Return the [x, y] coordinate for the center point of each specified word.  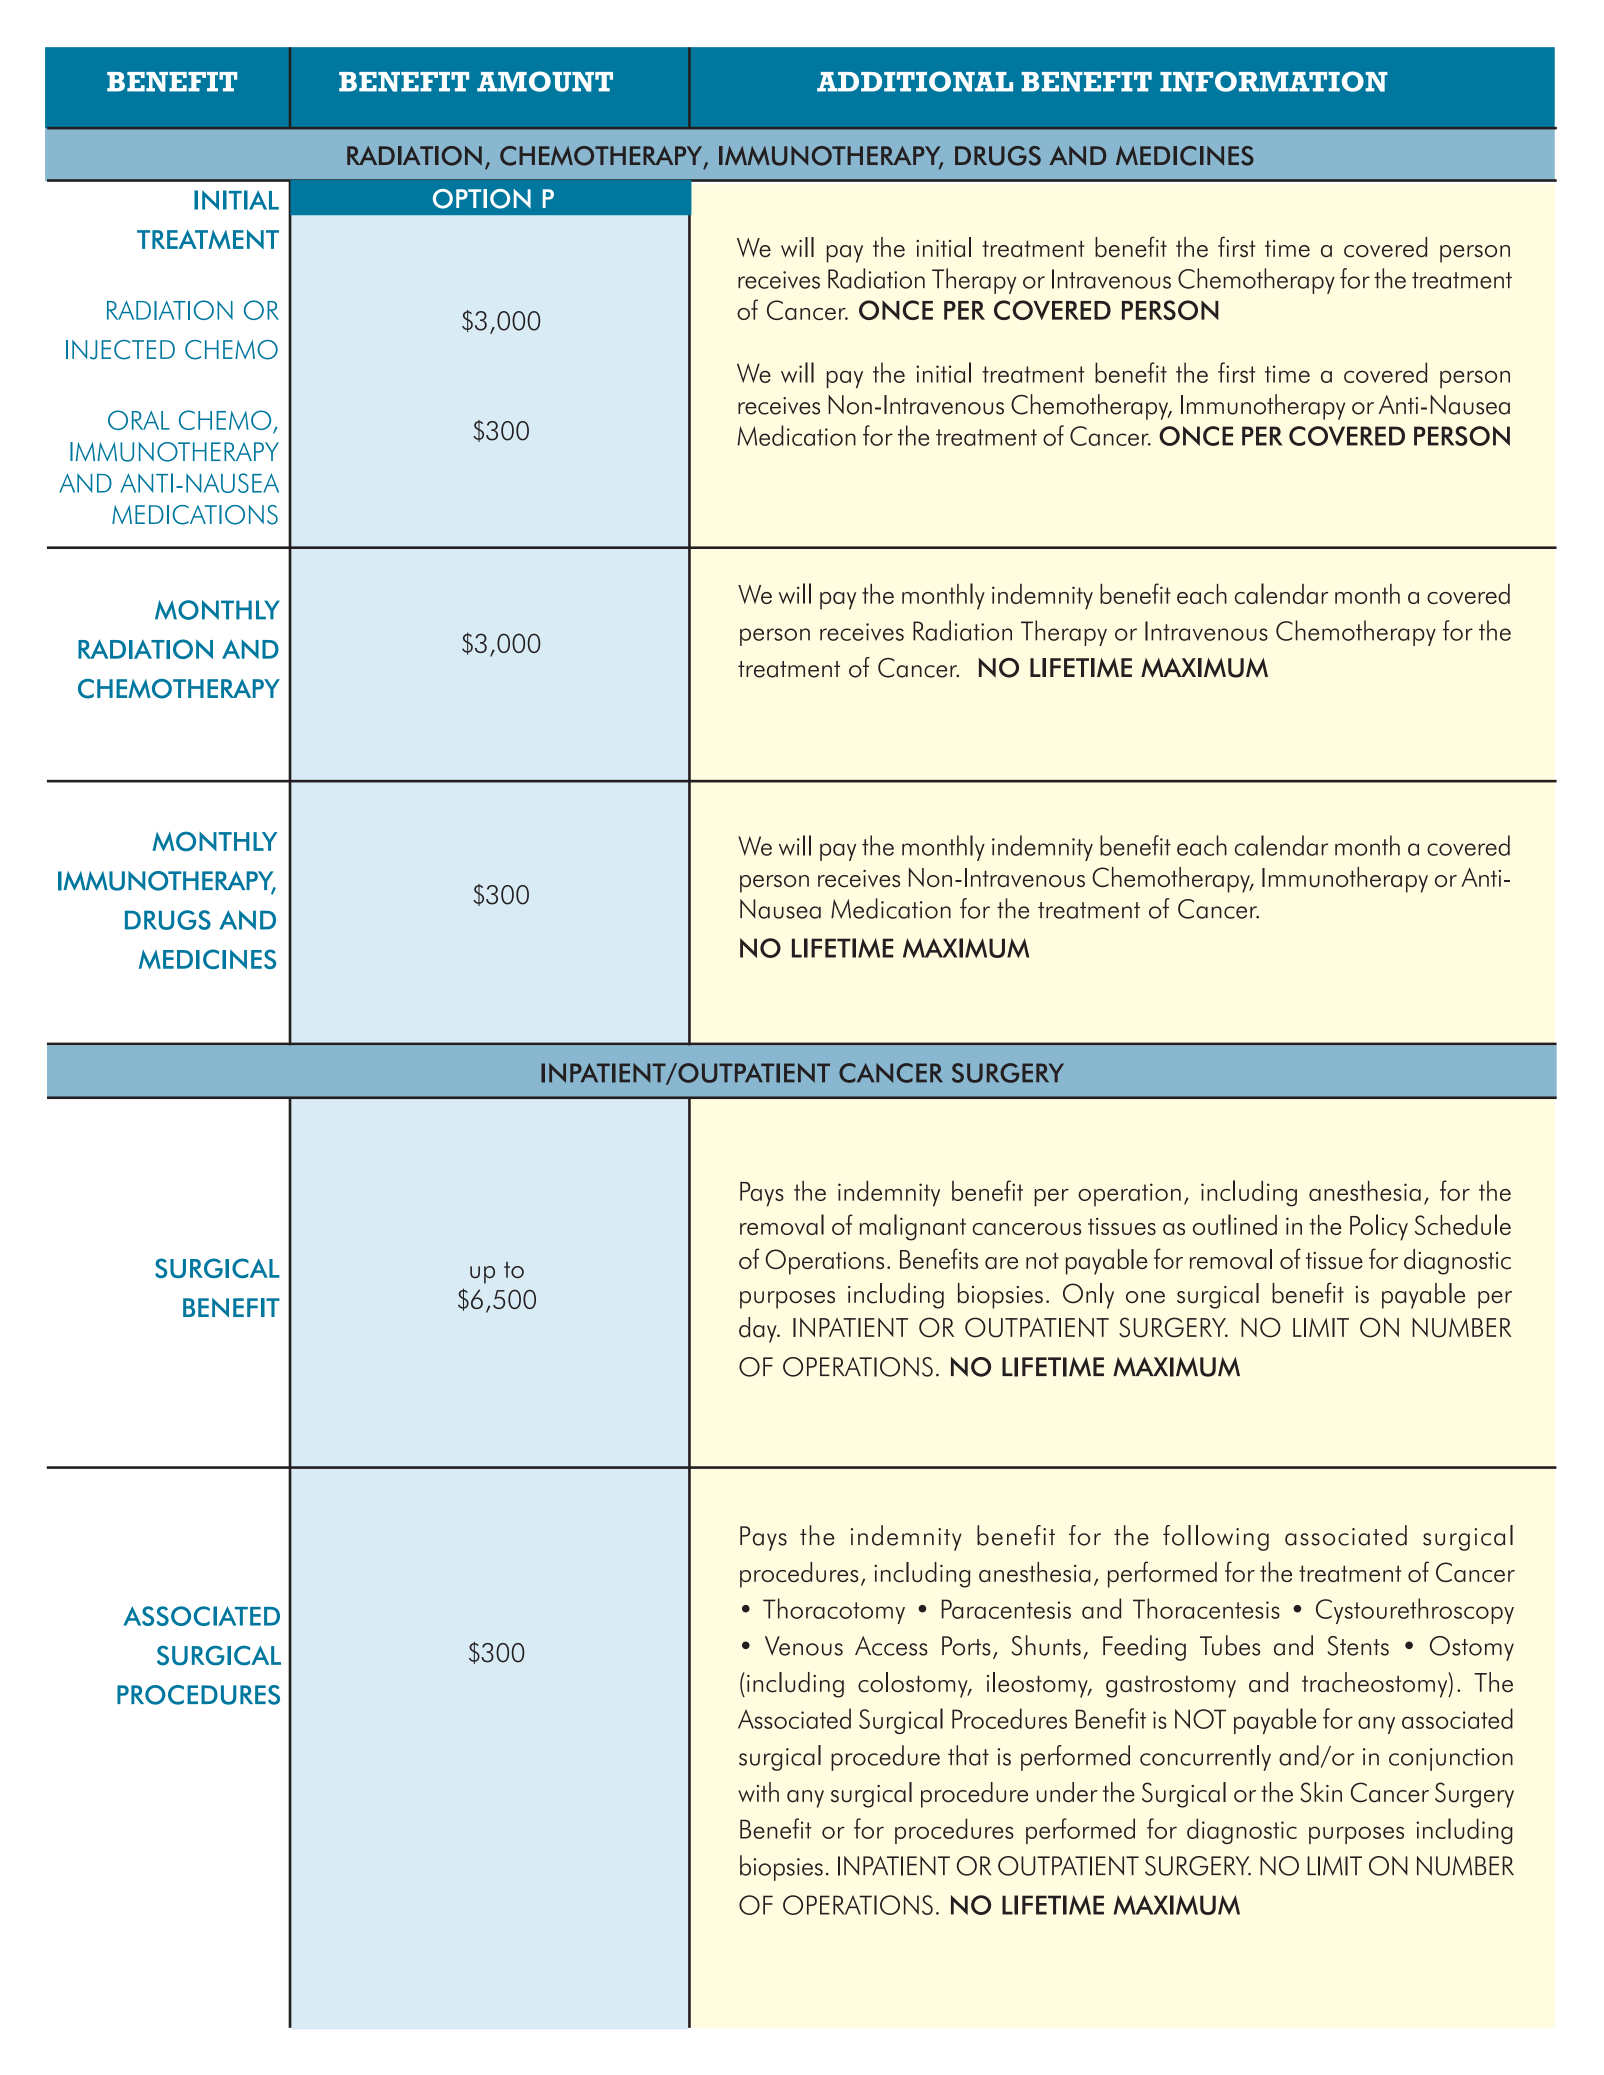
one [1145, 1297]
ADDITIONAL [915, 81]
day [759, 1330]
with [758, 1792]
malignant [913, 1227]
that [968, 1755]
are [1001, 1263]
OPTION [482, 199]
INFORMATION [1274, 81]
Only [1088, 1296]
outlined [1235, 1224]
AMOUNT [545, 81]
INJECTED [120, 350]
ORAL [139, 420]
